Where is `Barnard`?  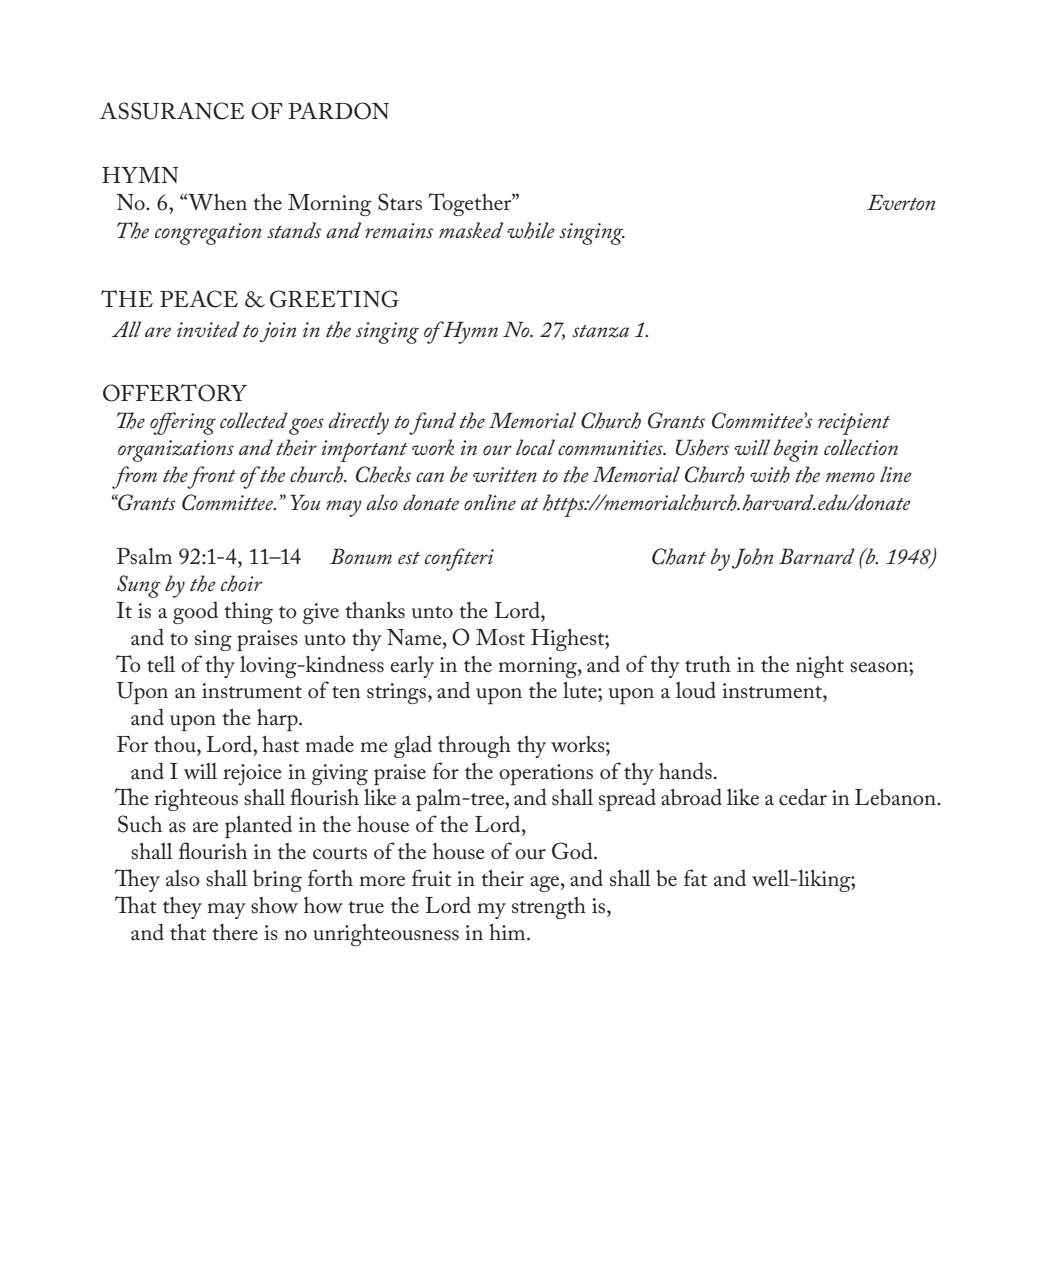
Barnard is located at coordinates (817, 556).
